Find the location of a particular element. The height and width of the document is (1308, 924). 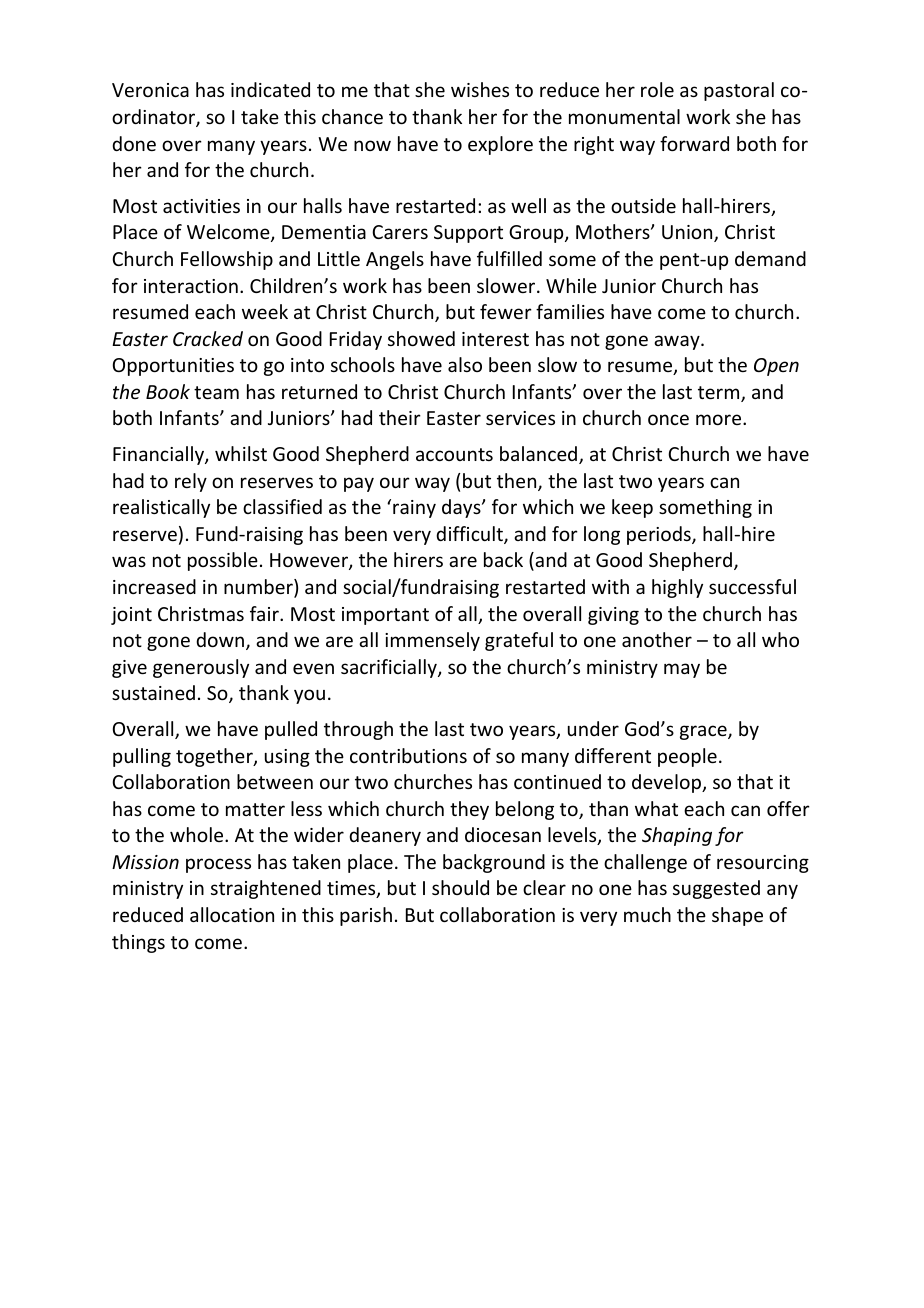

realistically is located at coordinates (161, 508).
